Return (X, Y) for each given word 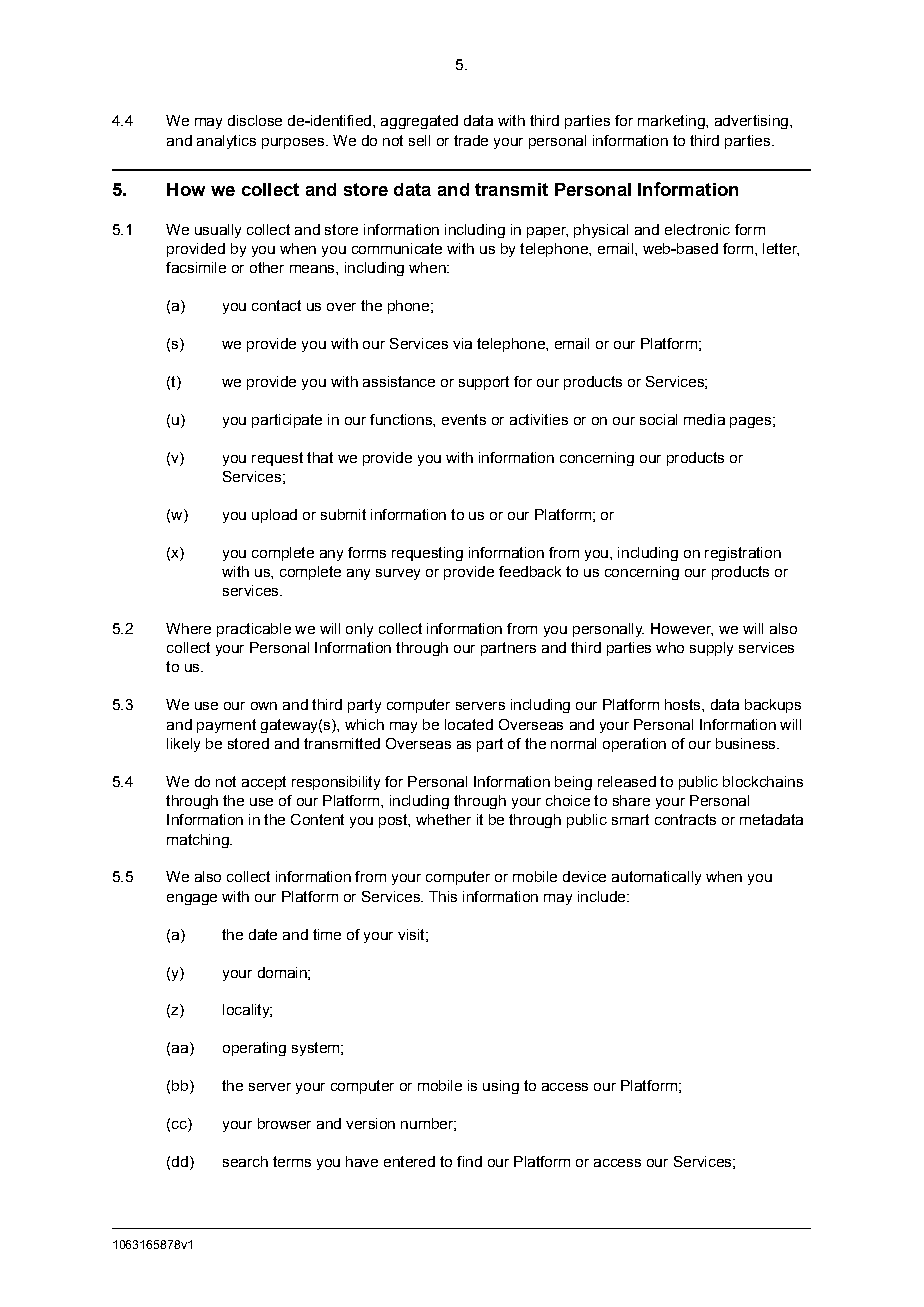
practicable (254, 630)
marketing (672, 122)
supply (711, 649)
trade (471, 140)
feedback (530, 571)
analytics (226, 142)
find (469, 1161)
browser (284, 1123)
